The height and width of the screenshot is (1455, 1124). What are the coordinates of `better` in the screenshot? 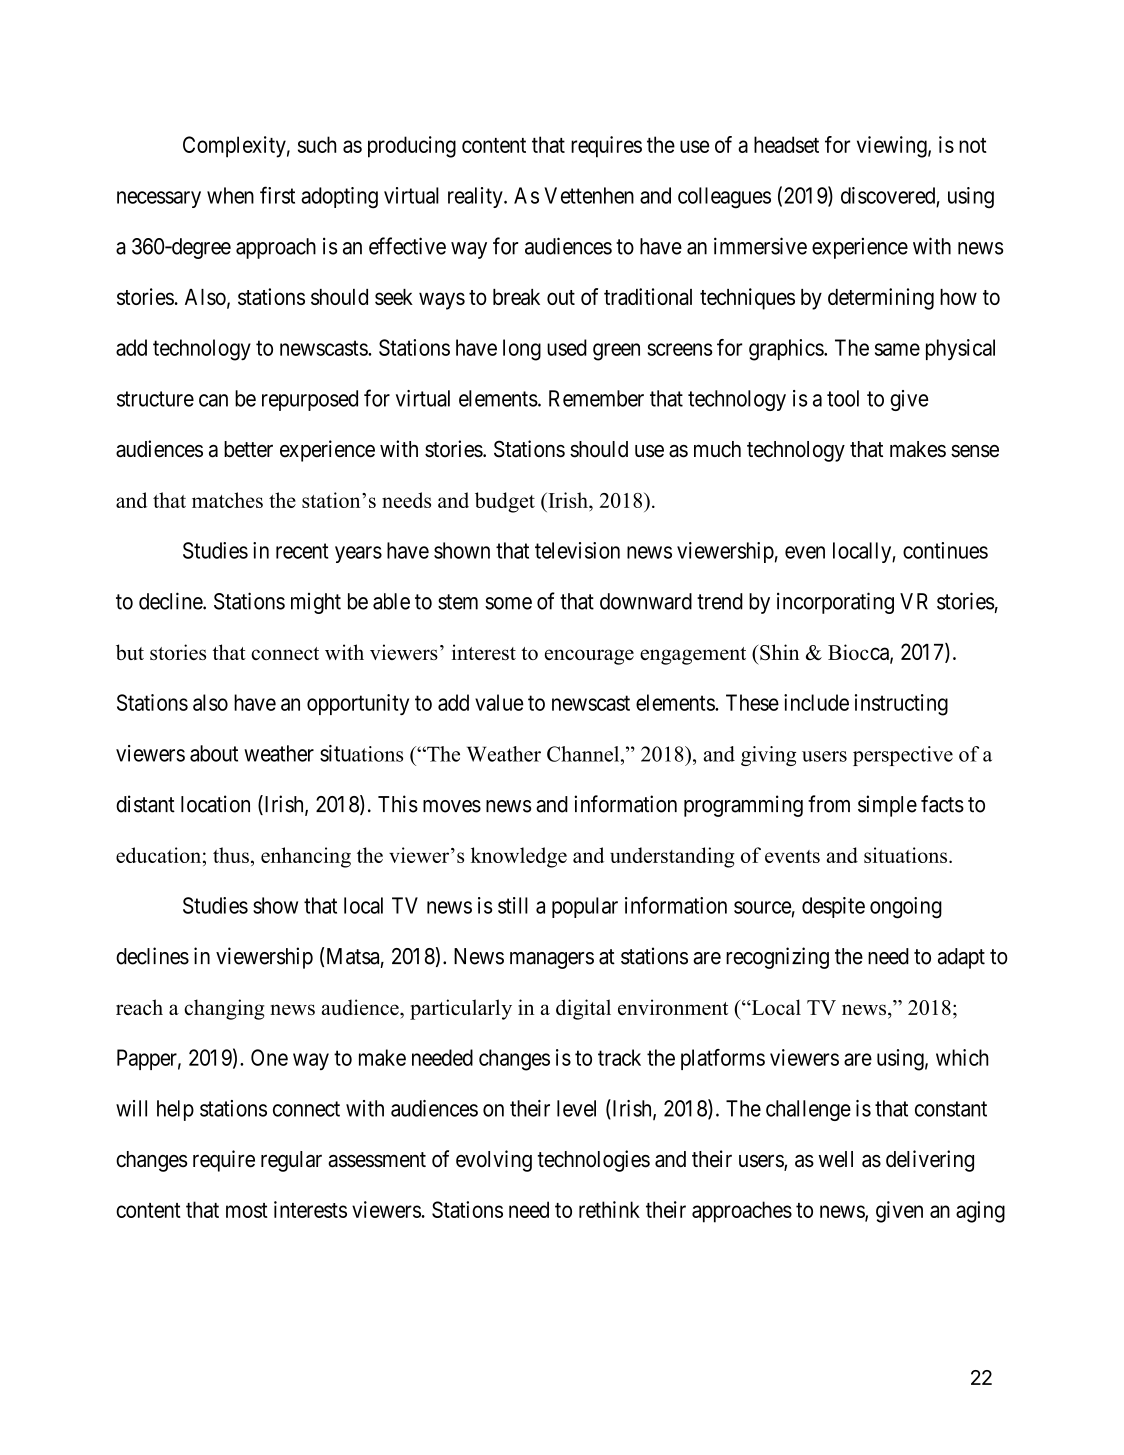 It's located at (248, 449).
